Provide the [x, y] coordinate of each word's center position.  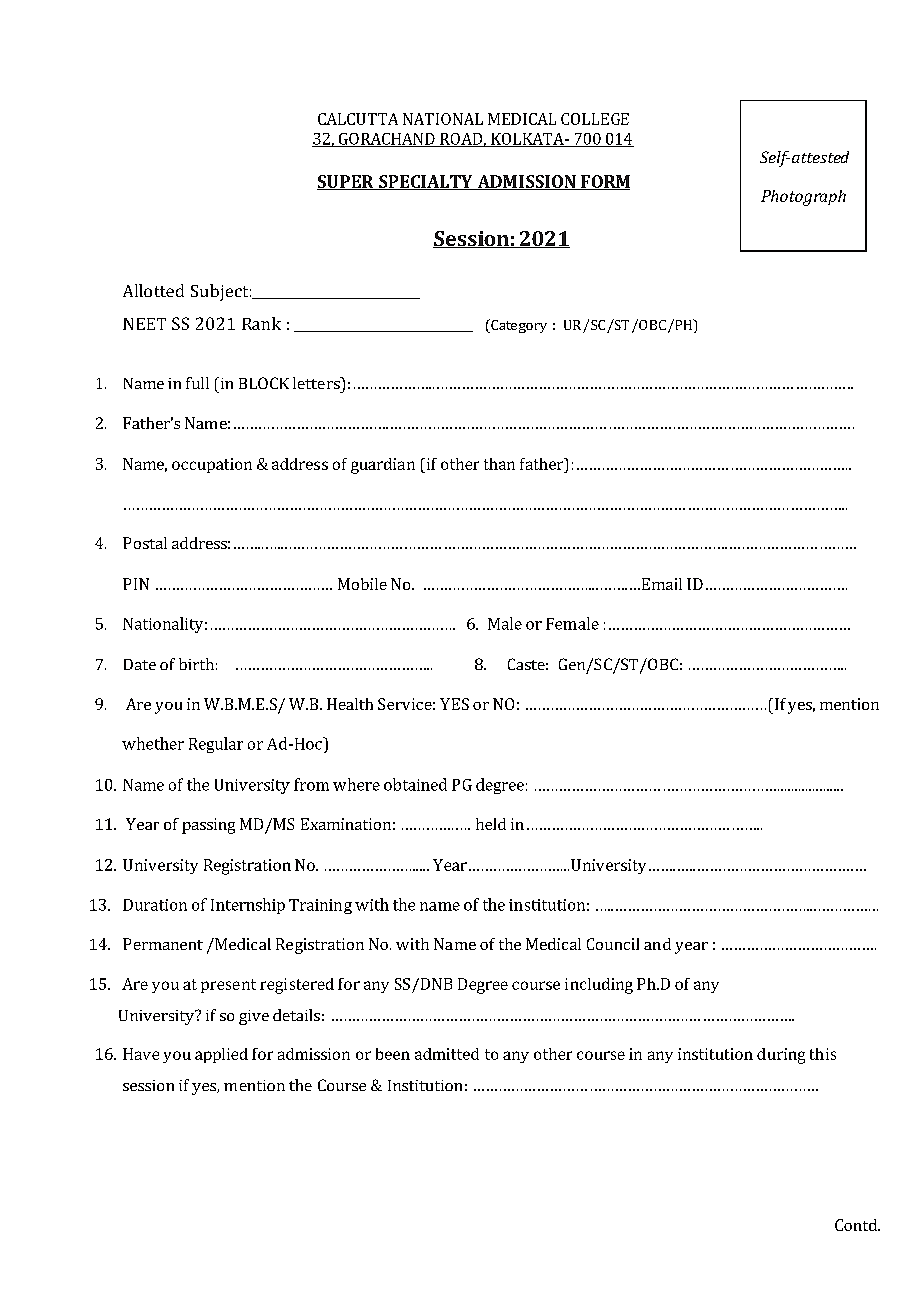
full [197, 383]
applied [221, 1055]
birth [196, 664]
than [499, 464]
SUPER [346, 182]
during [781, 1056]
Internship [248, 906]
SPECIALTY [426, 182]
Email [660, 584]
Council [613, 944]
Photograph [803, 198]
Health [350, 704]
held [491, 824]
